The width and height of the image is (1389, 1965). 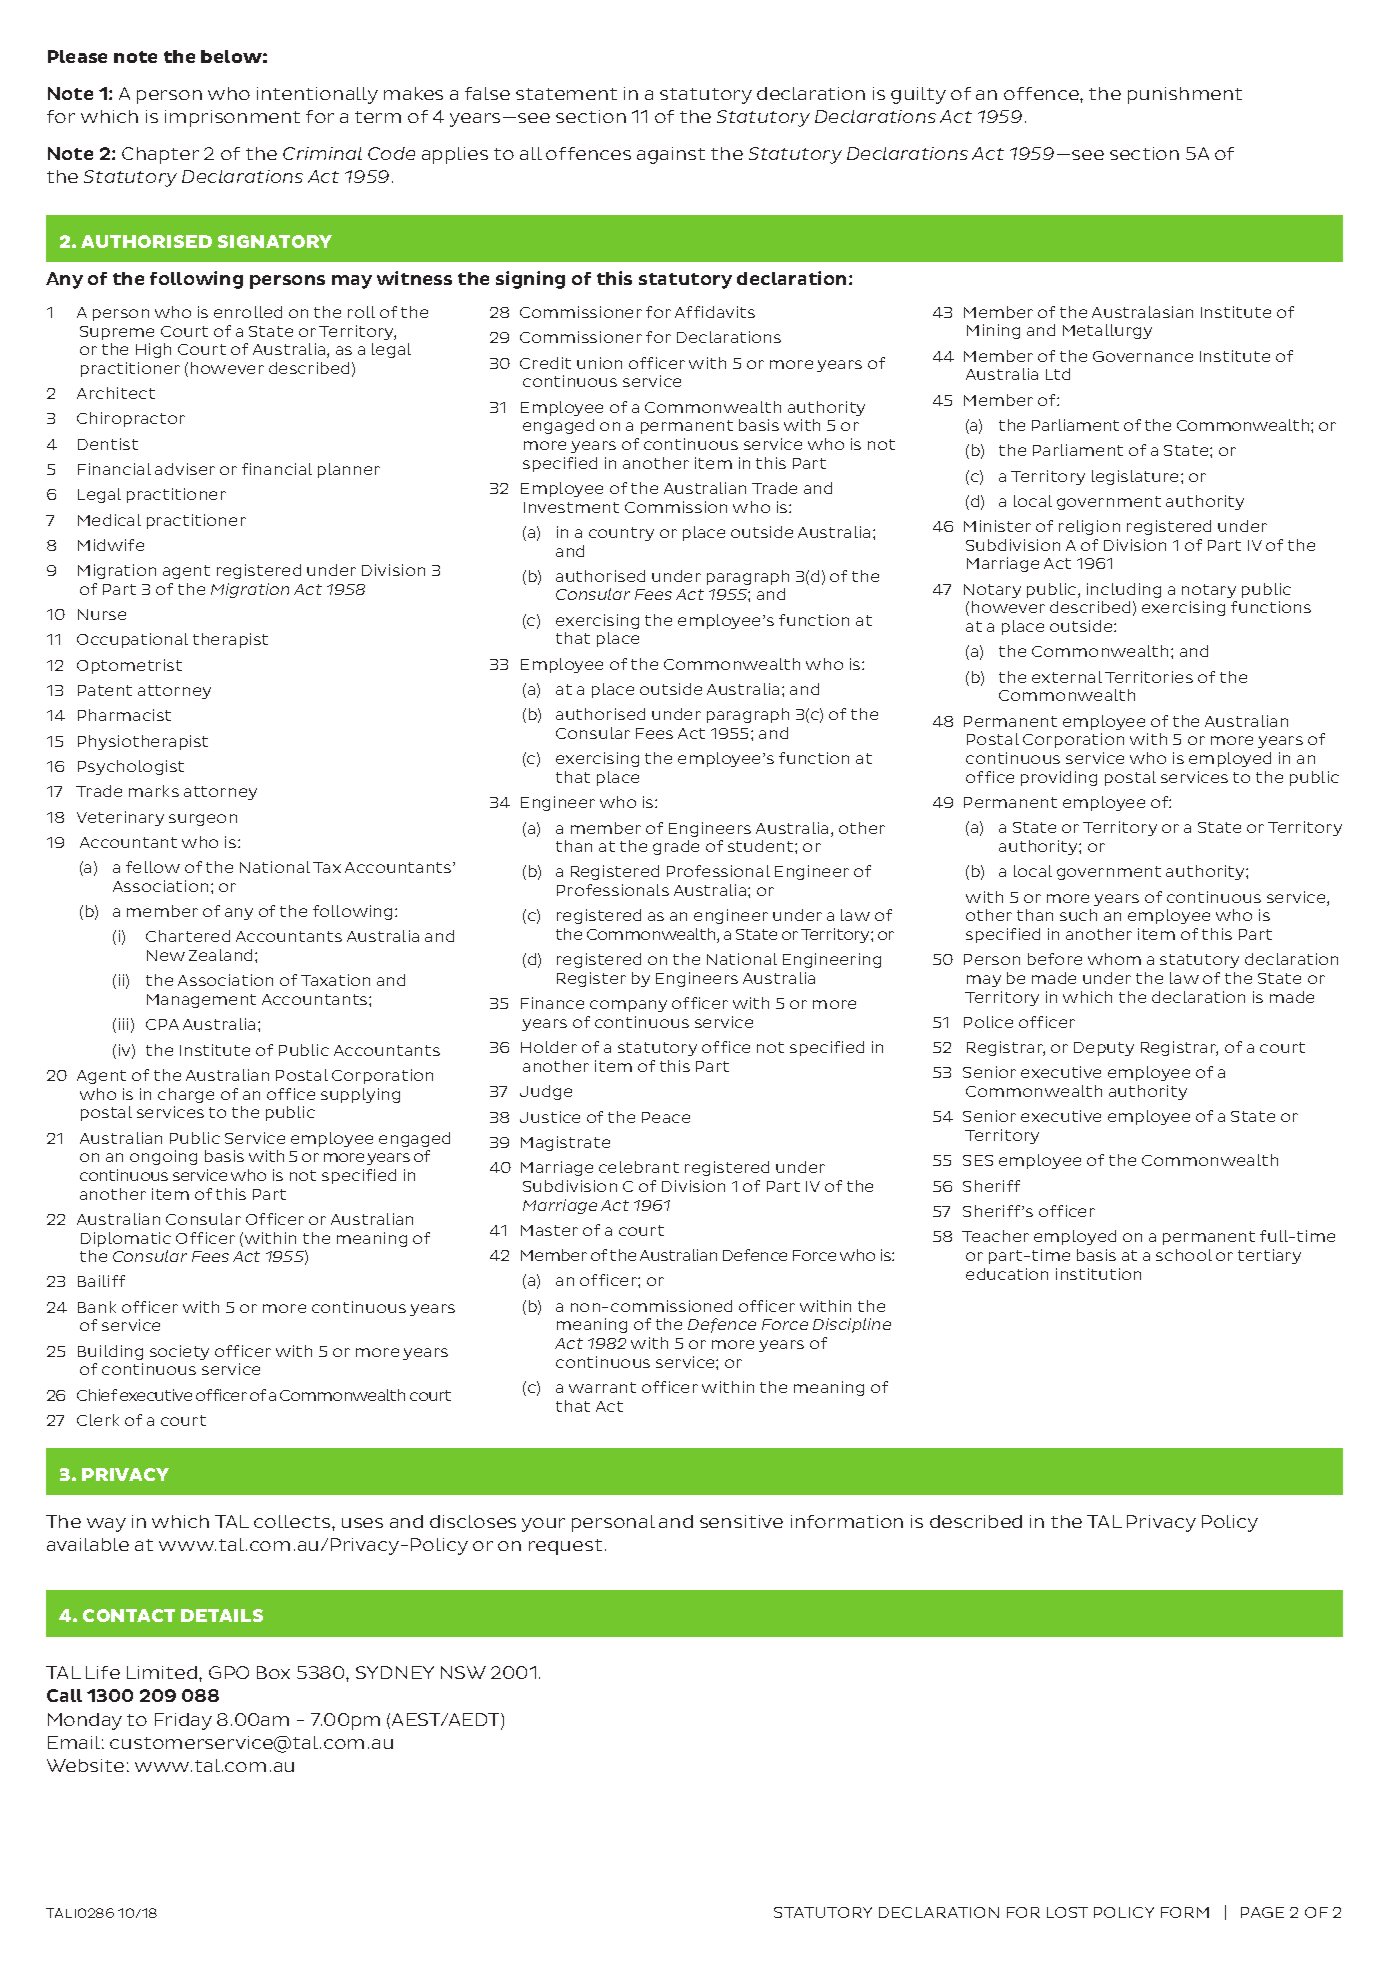 What do you see at coordinates (1098, 1274) in the image?
I see `institution` at bounding box center [1098, 1274].
